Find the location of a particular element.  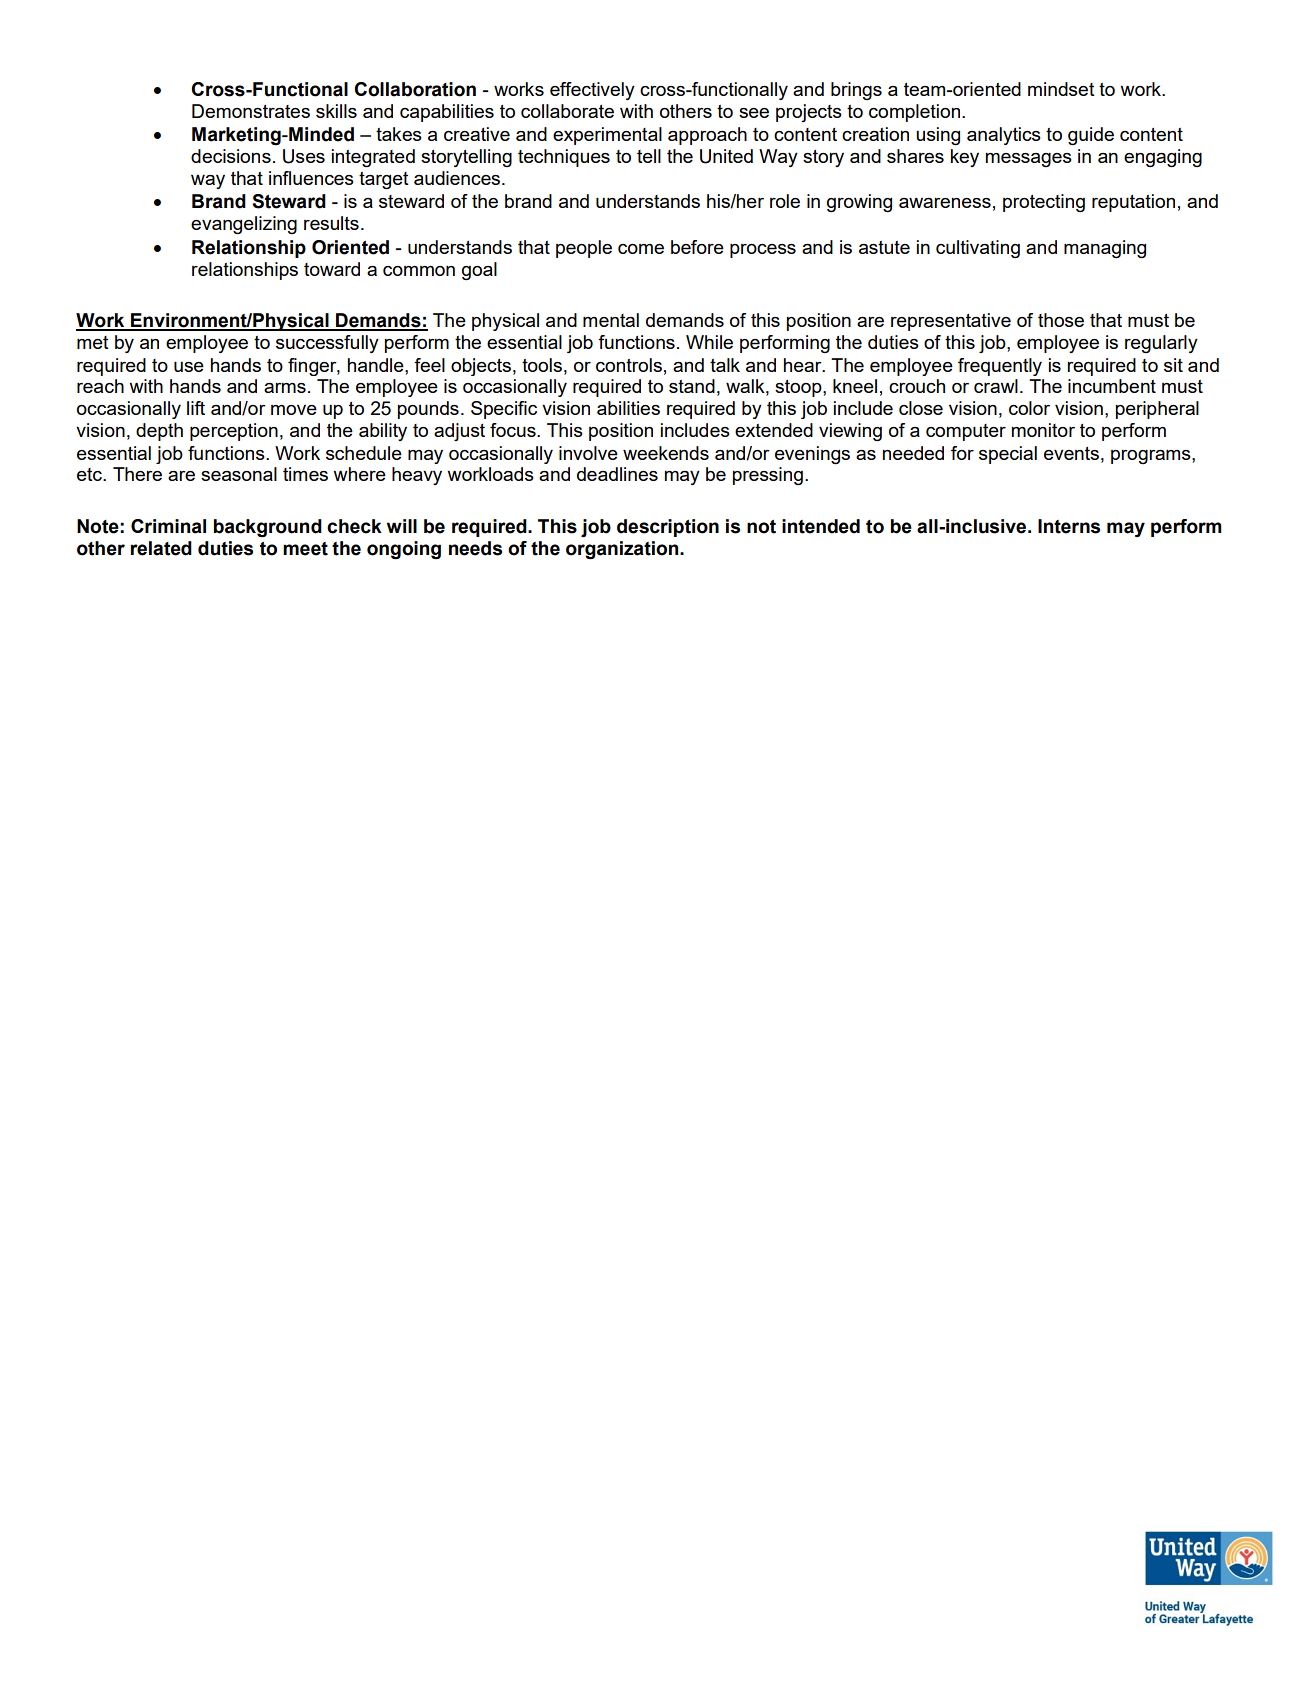

Demonstrates is located at coordinates (251, 111).
